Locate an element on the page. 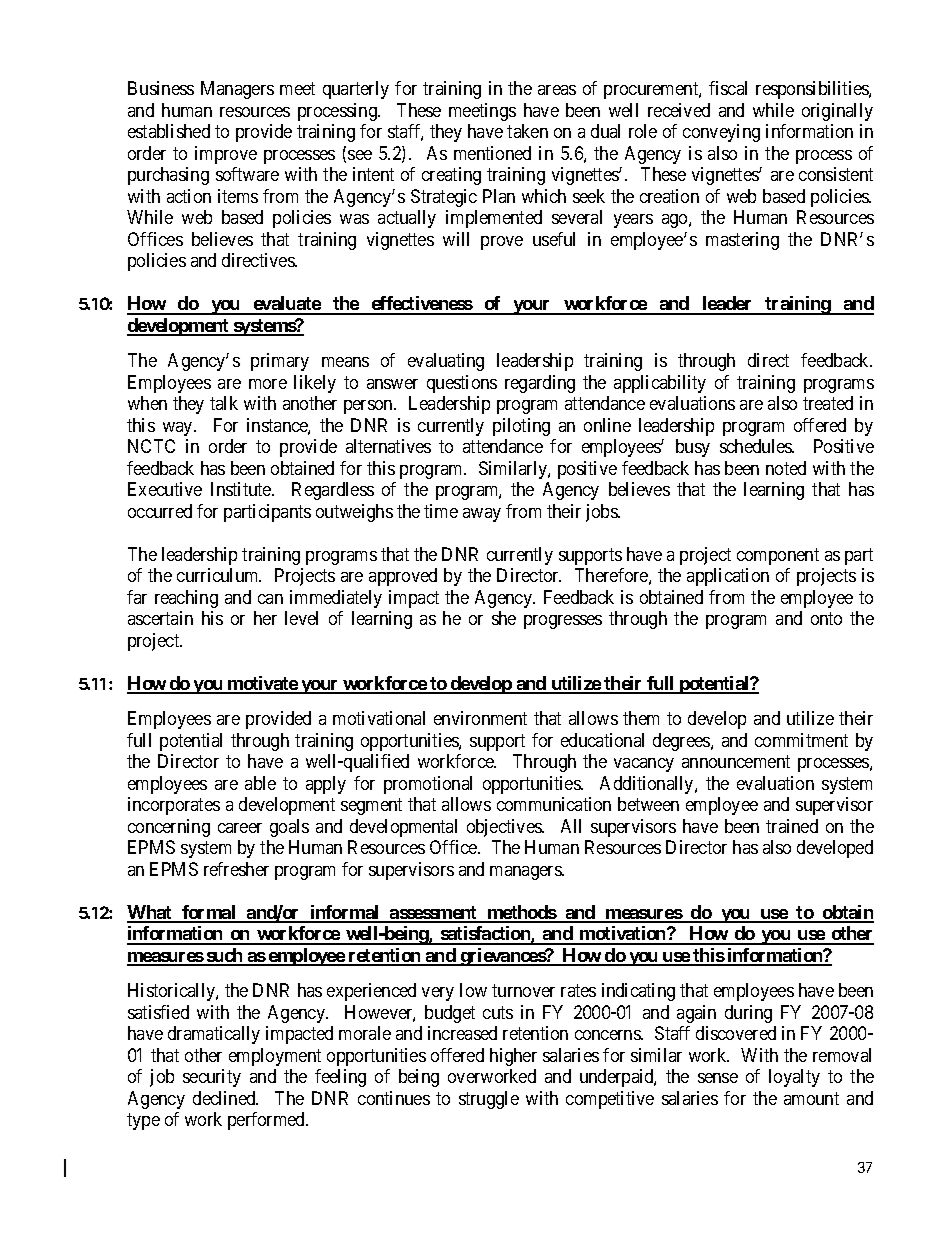 The height and width of the document is (1233, 952). conveying is located at coordinates (721, 133).
